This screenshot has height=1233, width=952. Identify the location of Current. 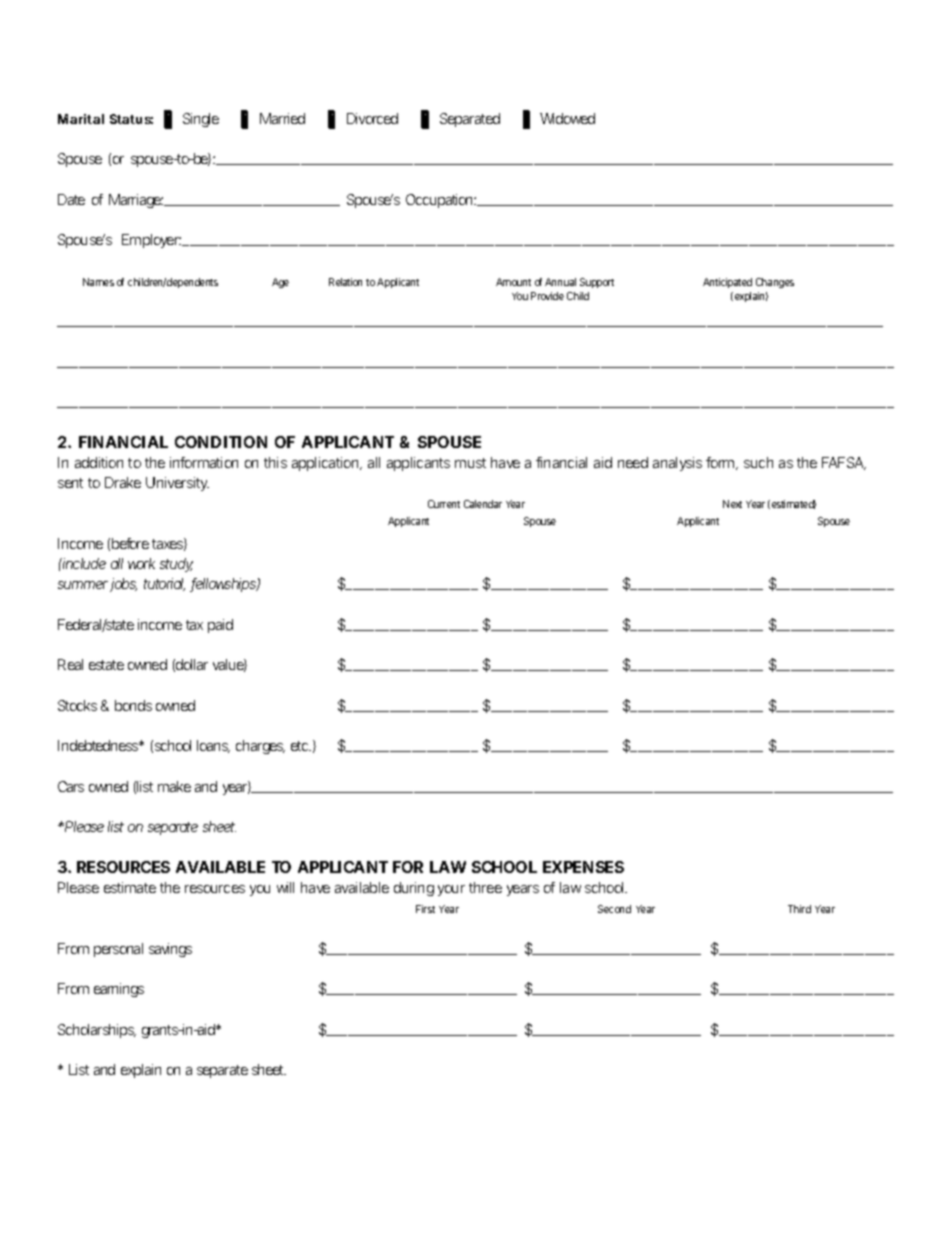
(444, 504).
